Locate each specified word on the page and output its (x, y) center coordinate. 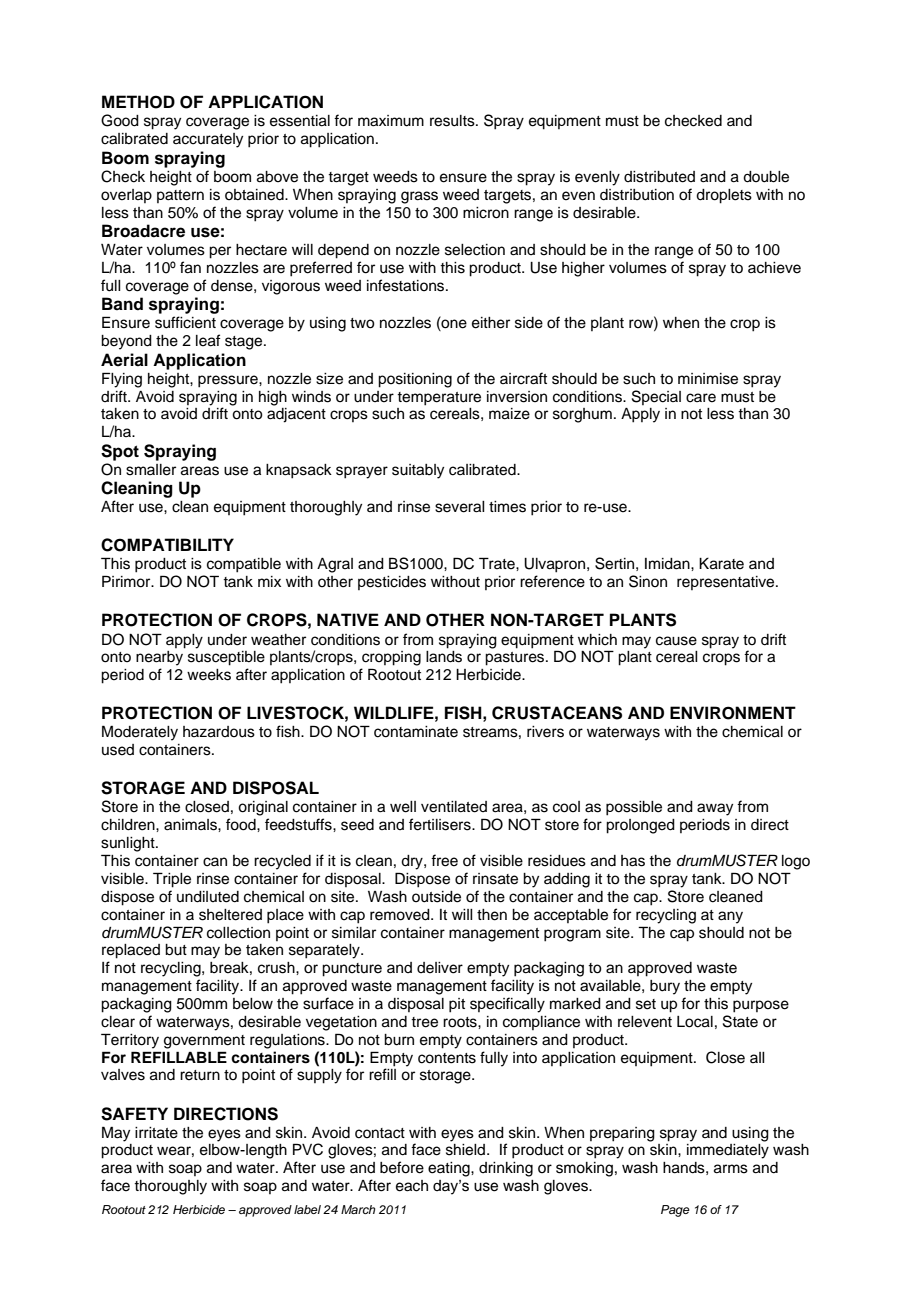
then (492, 915)
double (766, 177)
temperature (439, 399)
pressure (229, 381)
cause (676, 641)
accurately (208, 140)
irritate (156, 1133)
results (453, 121)
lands (444, 657)
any (730, 917)
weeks (209, 675)
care (701, 398)
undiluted (208, 897)
